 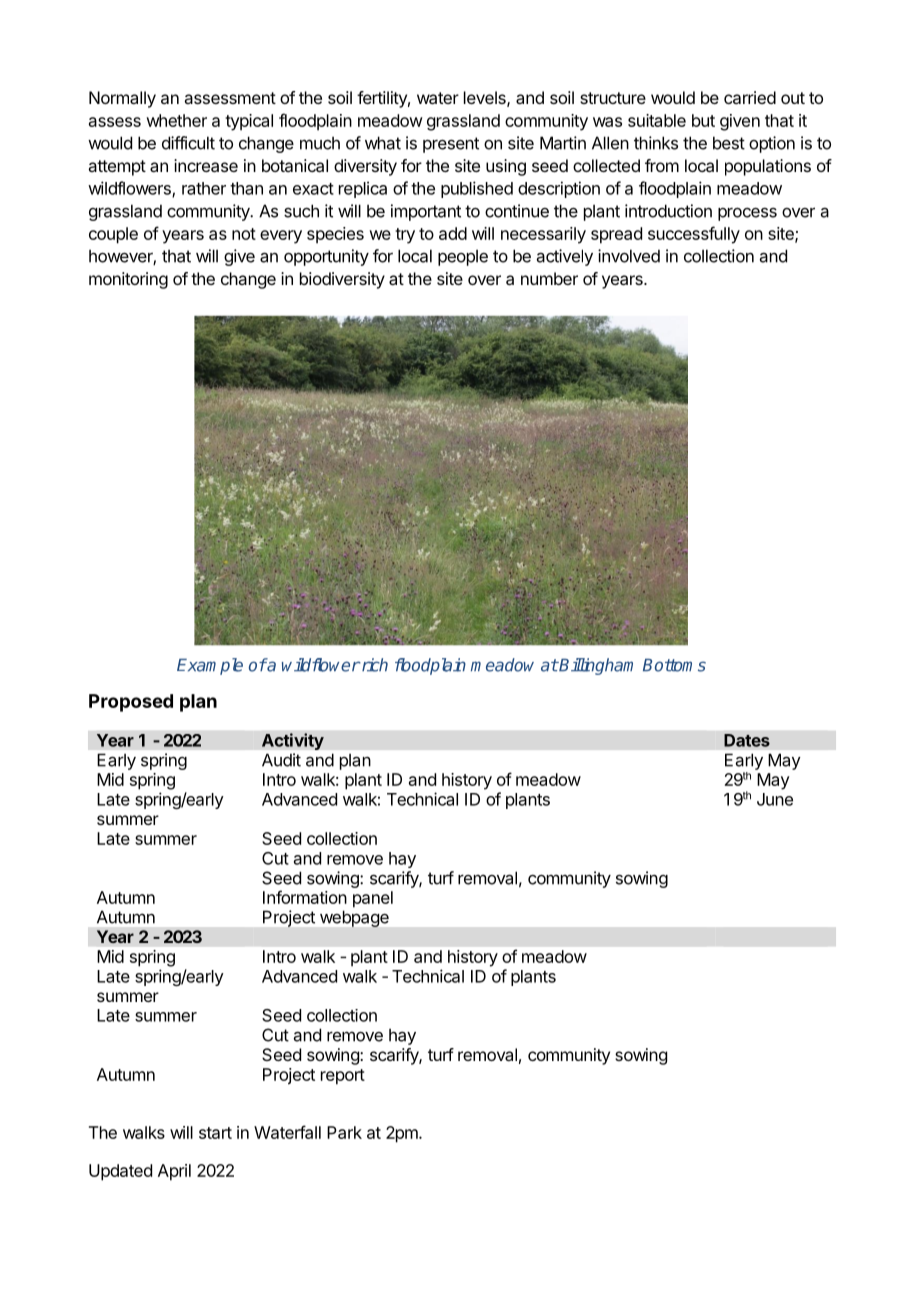 I want to click on people, so click(x=463, y=257).
